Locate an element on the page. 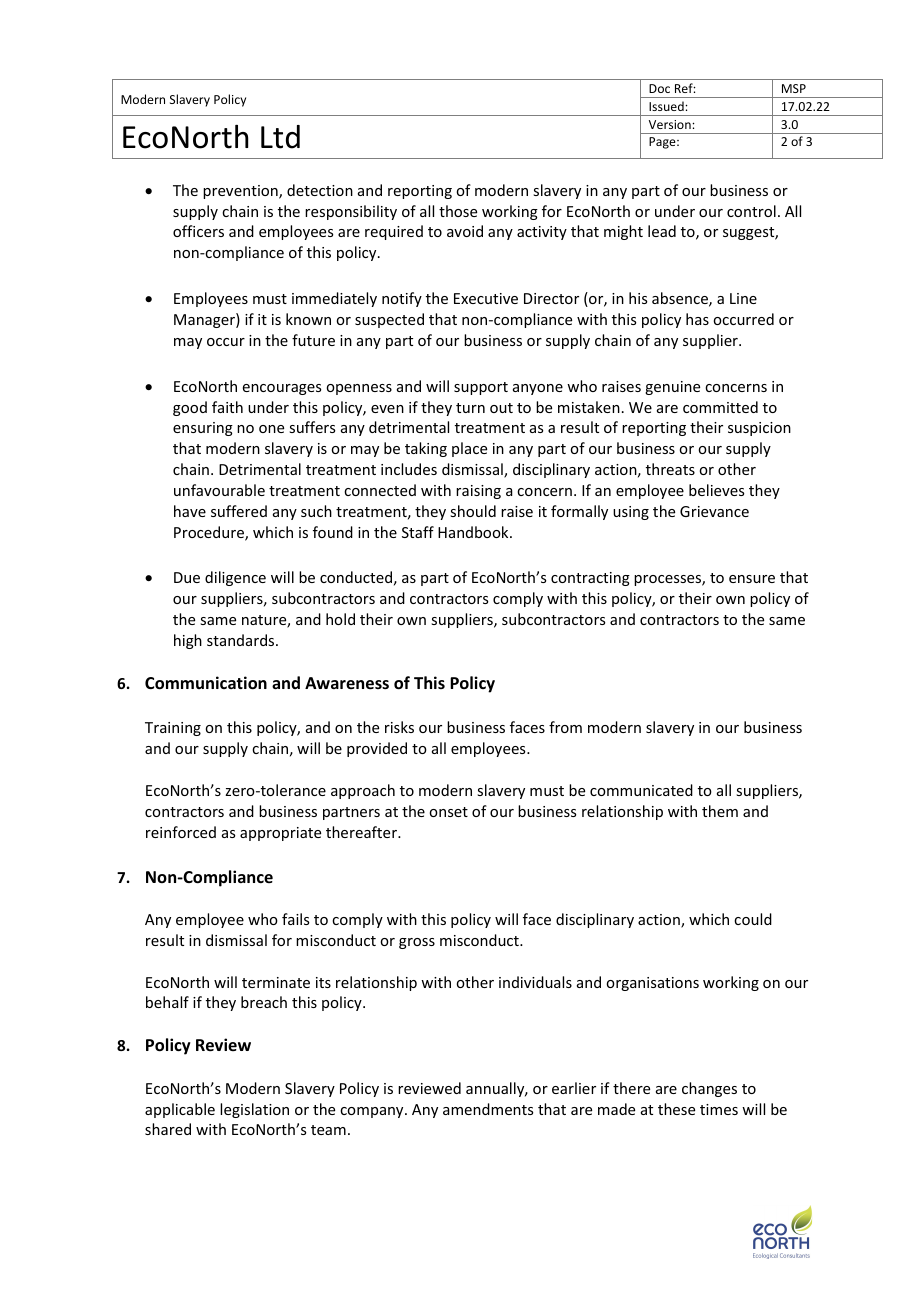 This page has height=1308, width=924. Ltd is located at coordinates (280, 137).
